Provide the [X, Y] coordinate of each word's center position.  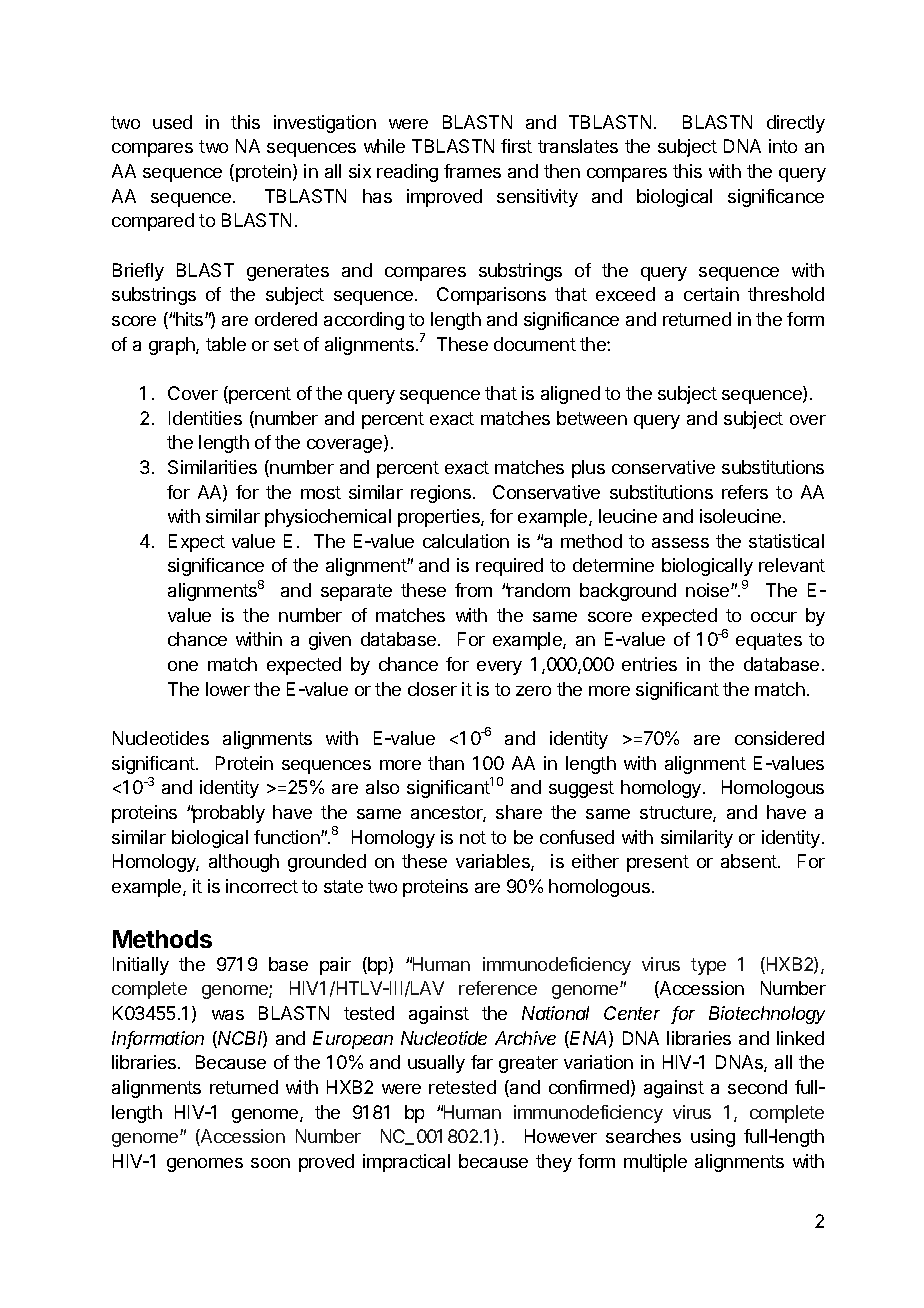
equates [769, 641]
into [783, 146]
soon [270, 1163]
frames [472, 171]
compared [153, 222]
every [499, 668]
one [183, 666]
